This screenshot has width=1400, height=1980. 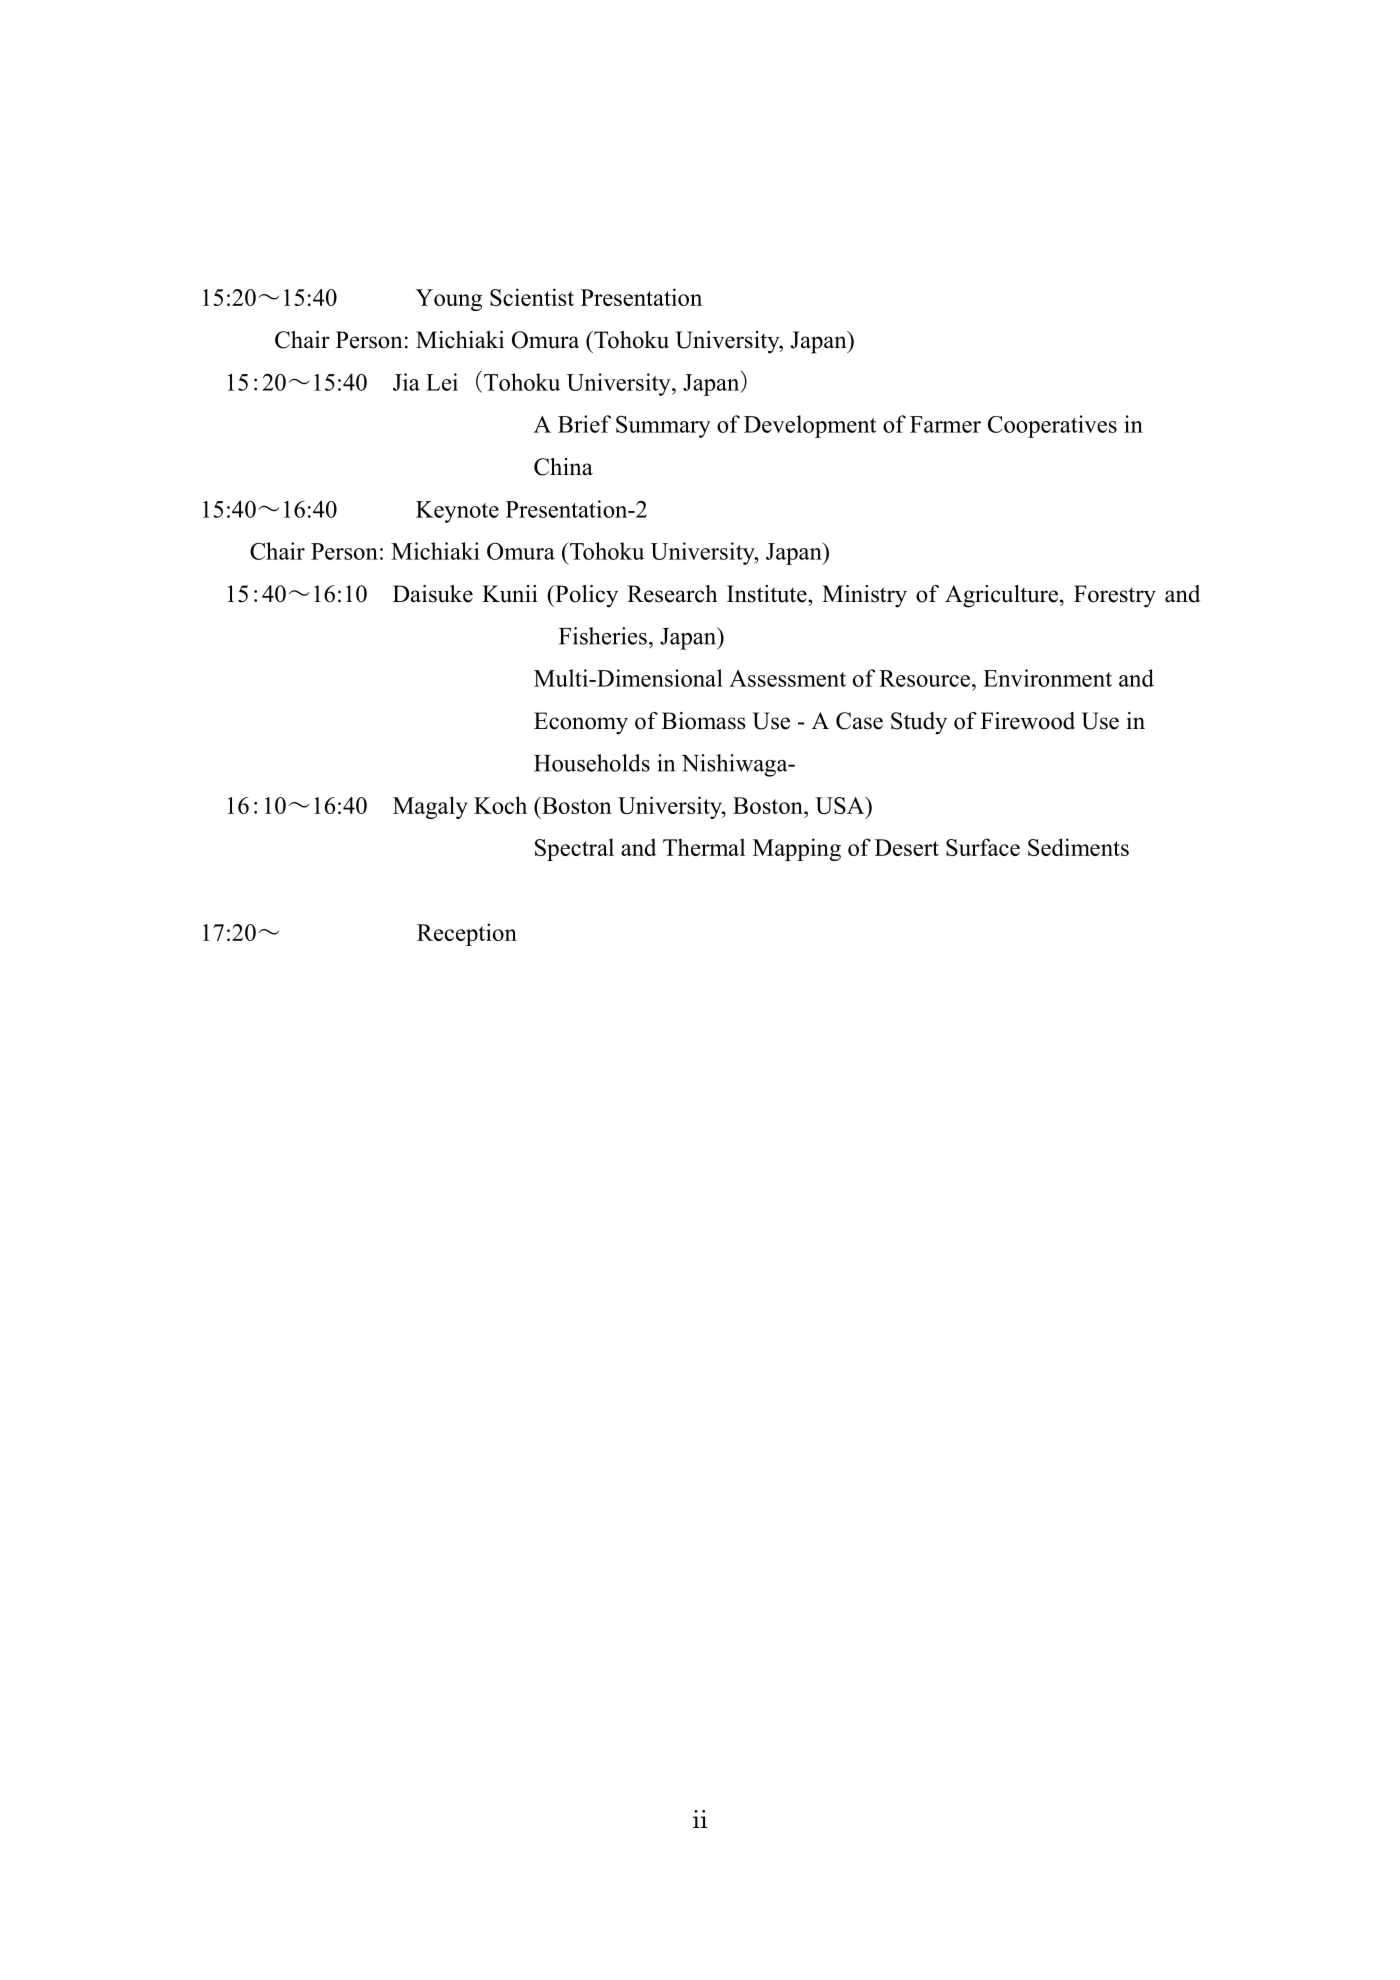 I want to click on Mapping, so click(x=797, y=849).
